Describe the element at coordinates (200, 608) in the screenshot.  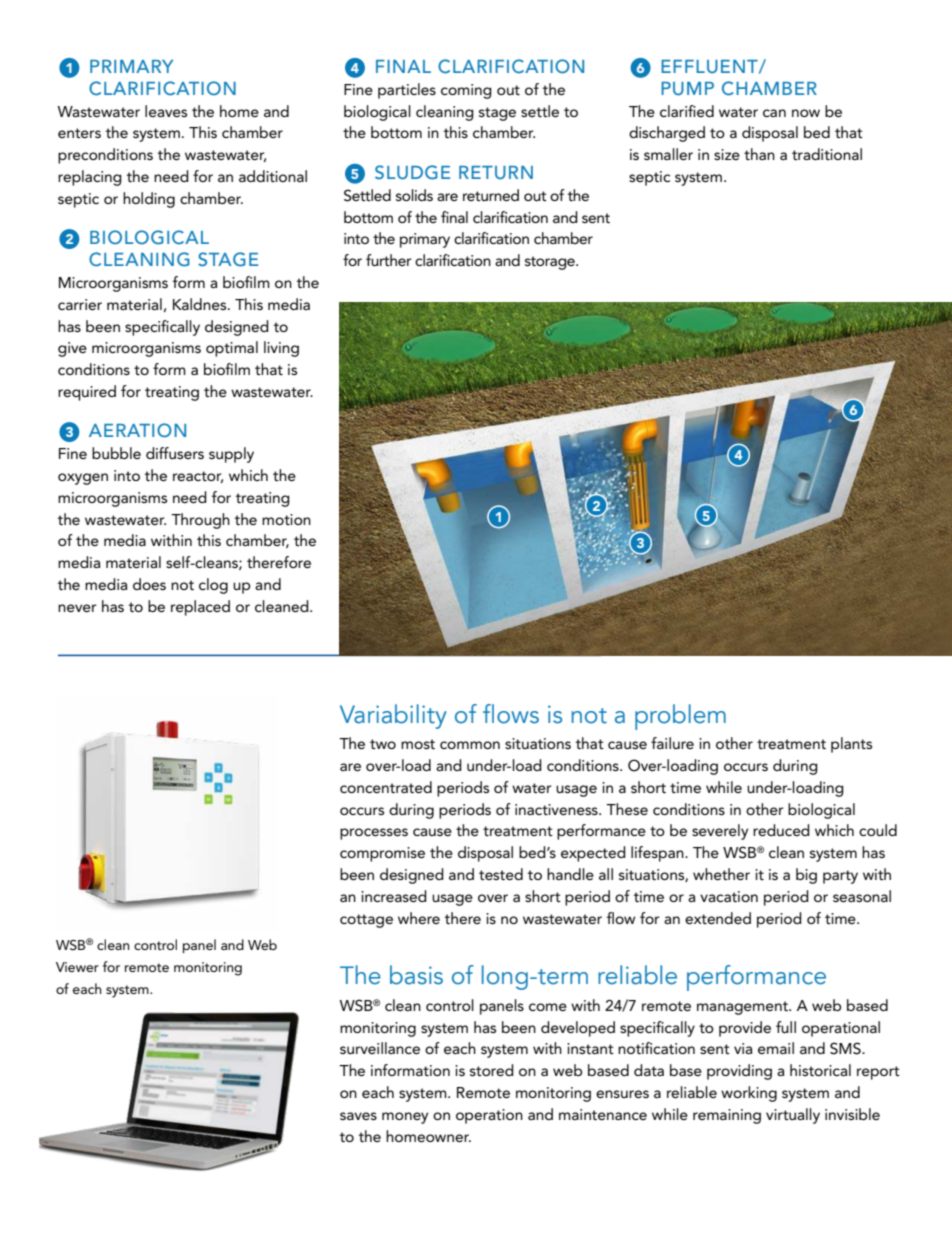
I see `replaced` at that location.
